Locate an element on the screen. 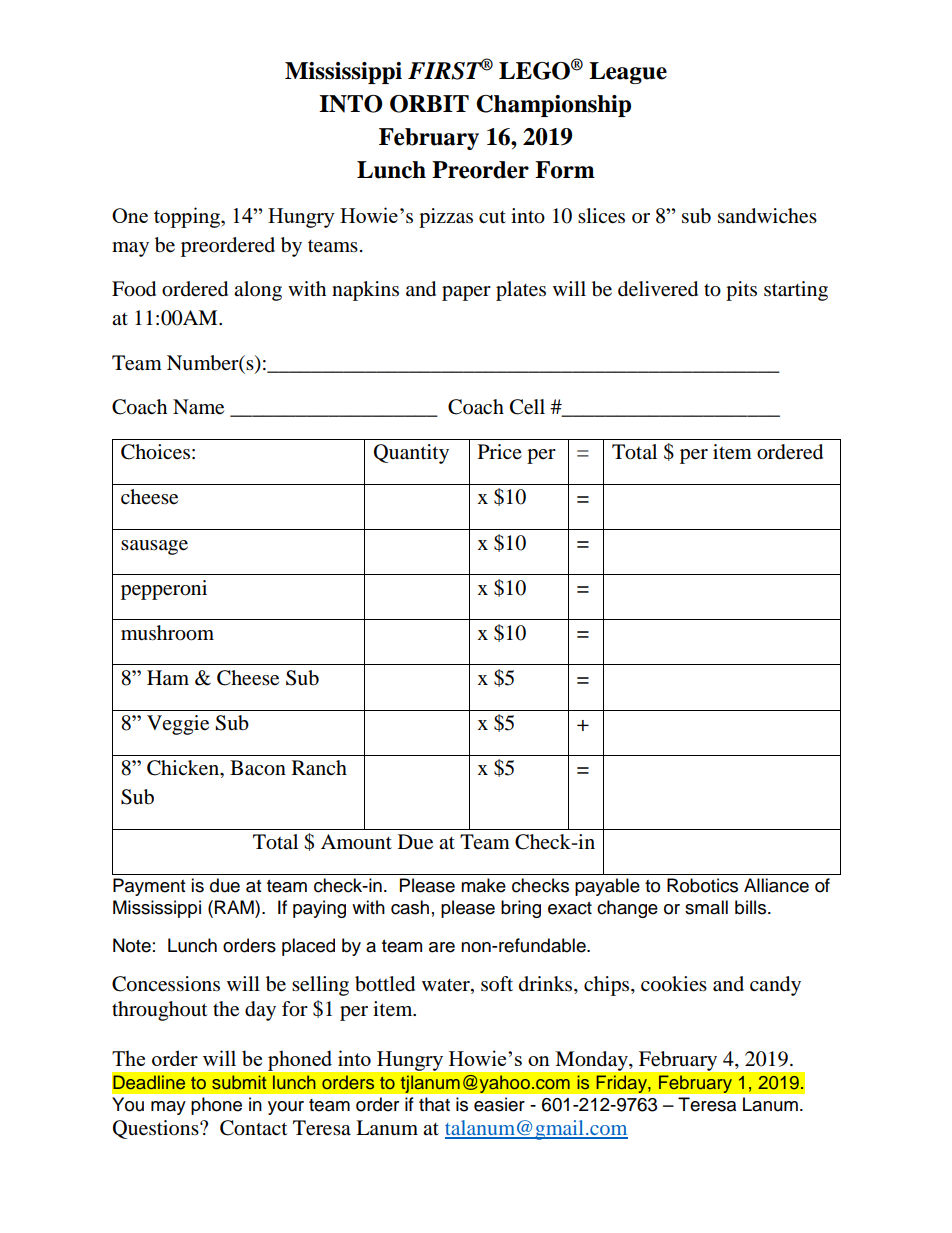  Price is located at coordinates (500, 451).
